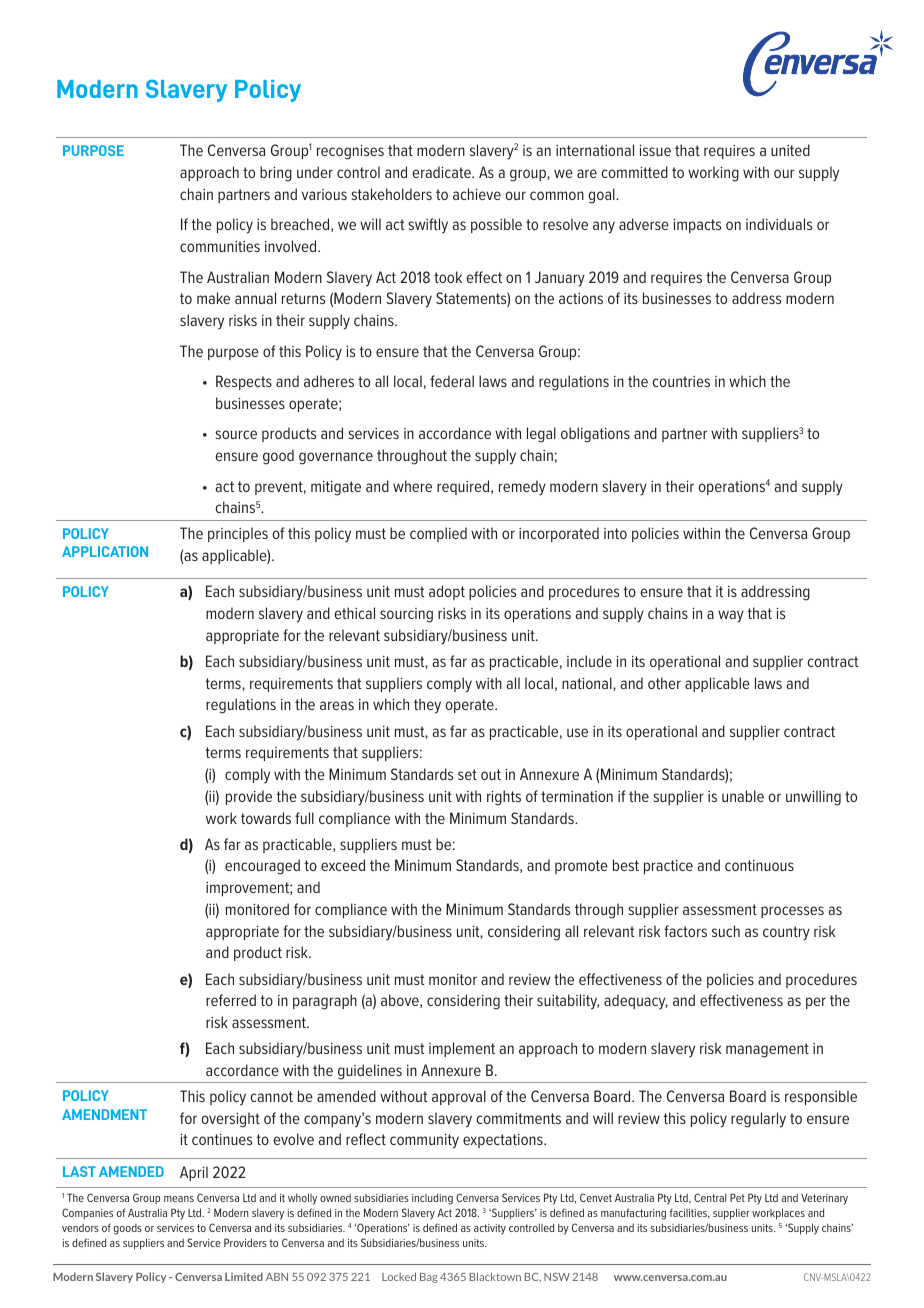 Image resolution: width=924 pixels, height=1308 pixels. Describe the element at coordinates (759, 865) in the screenshot. I see `continuous` at that location.
